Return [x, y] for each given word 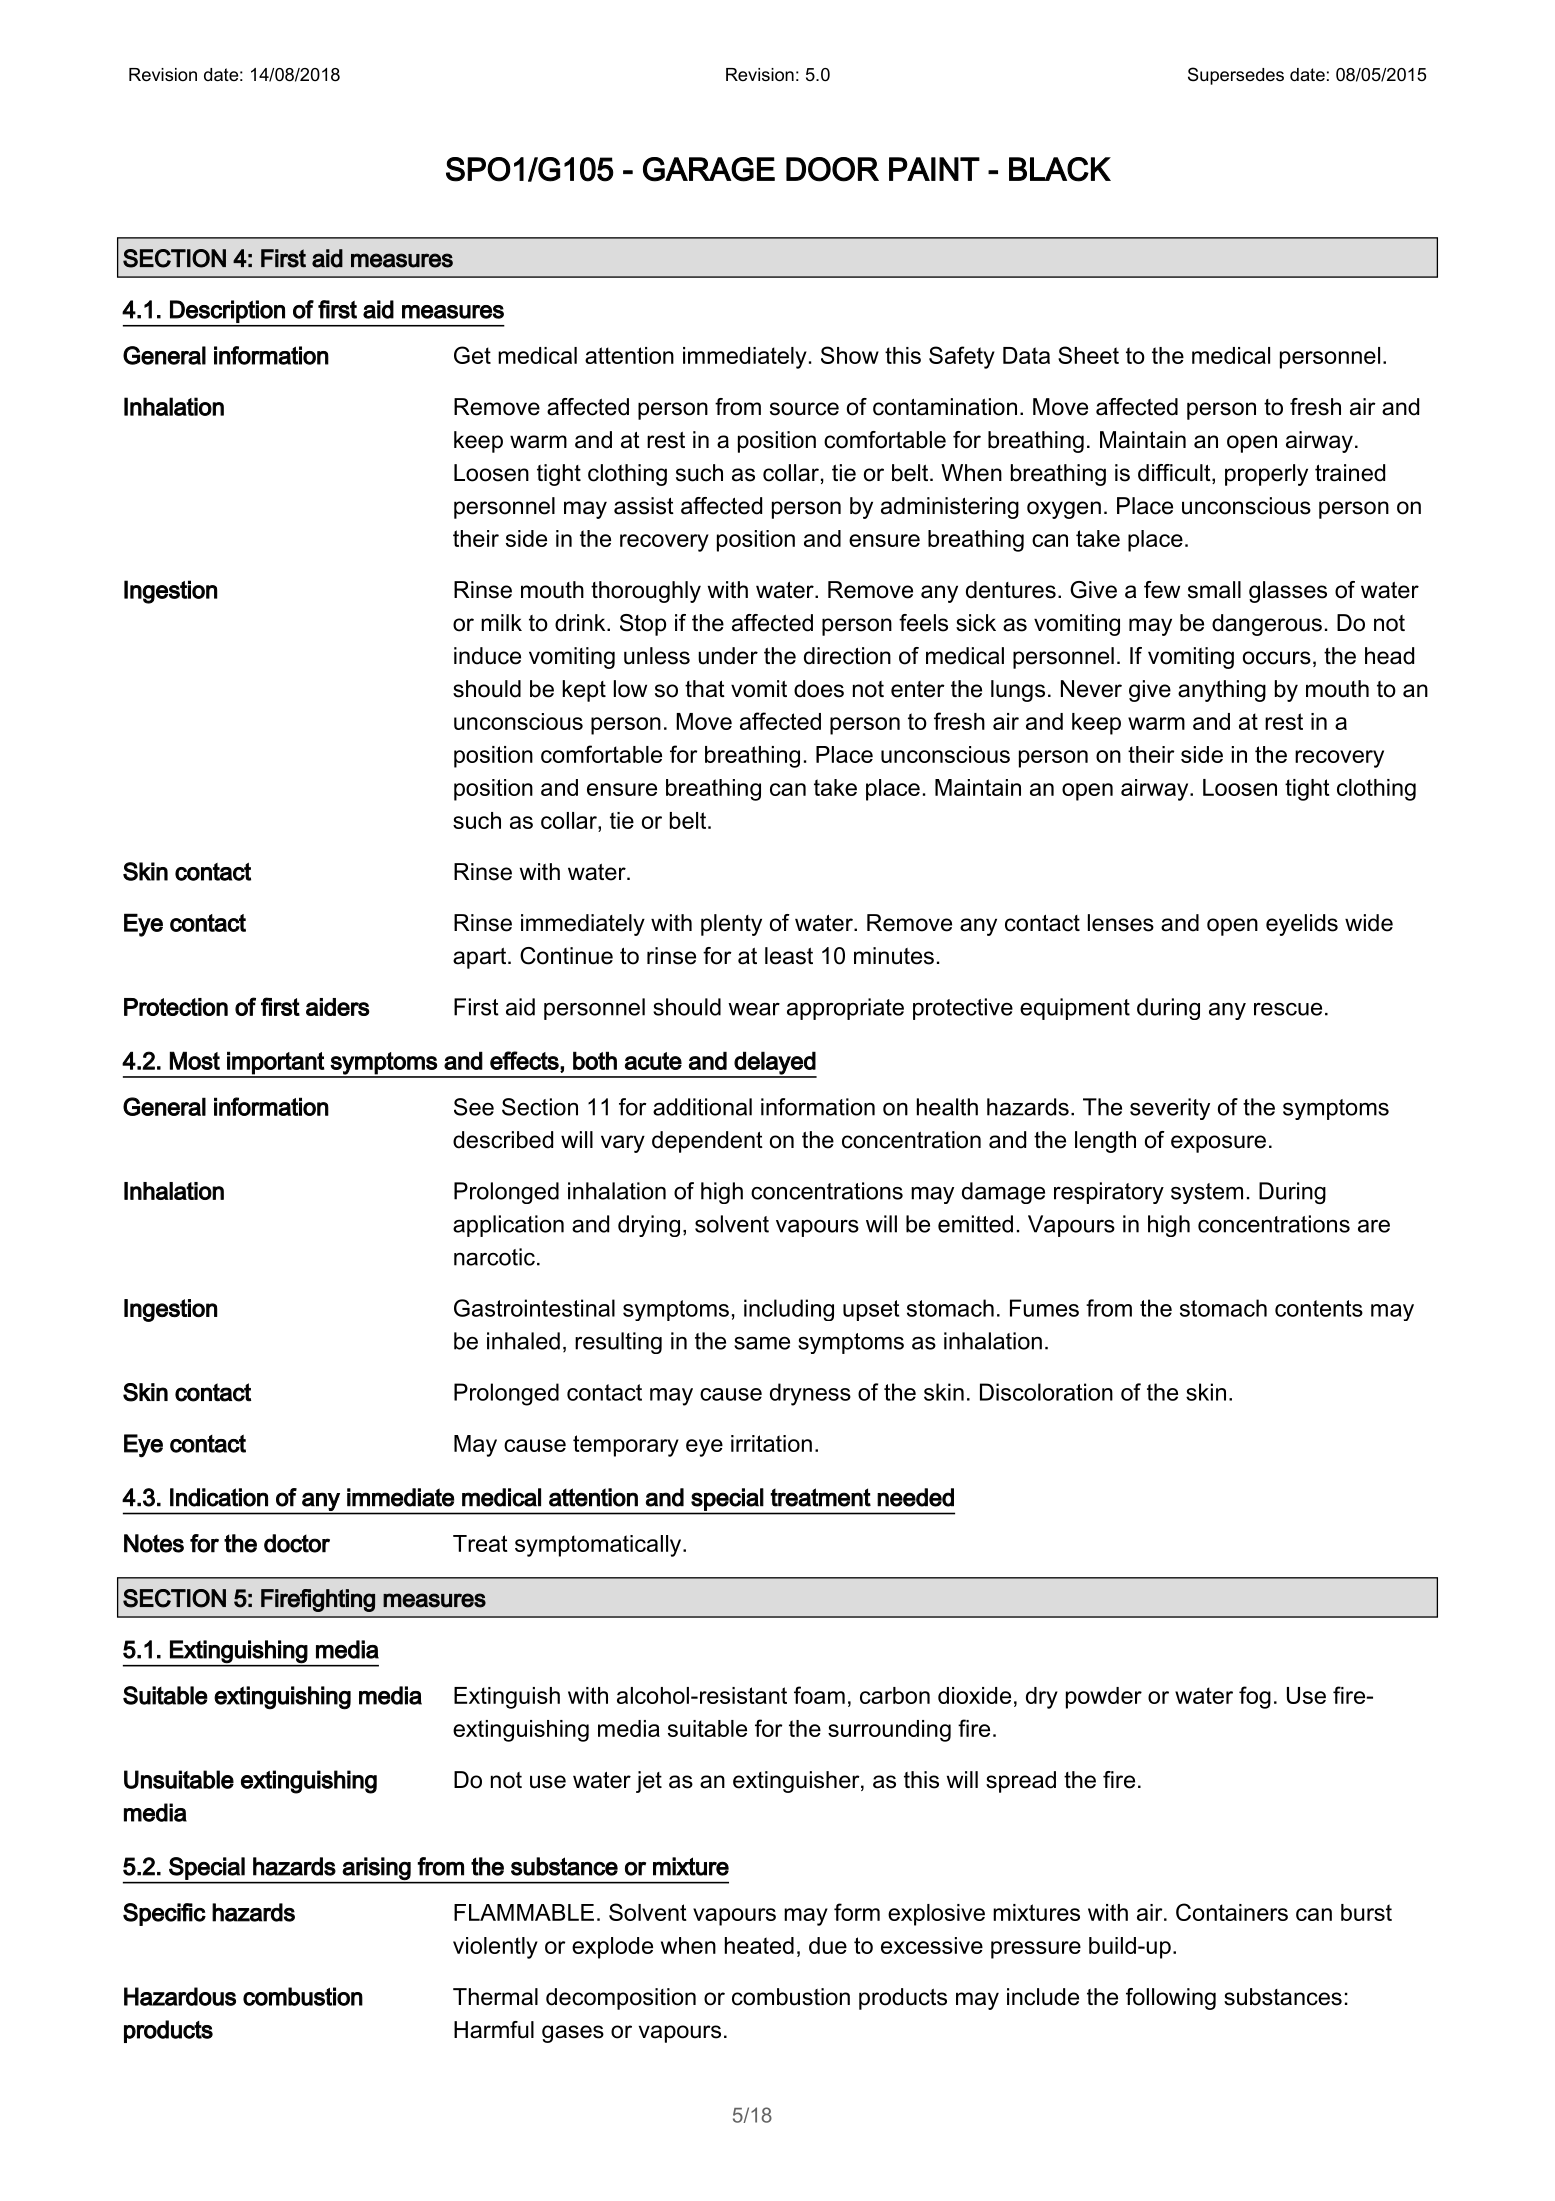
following [1171, 1999]
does [819, 689]
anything [1222, 691]
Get [472, 355]
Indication [219, 1497]
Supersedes [1236, 76]
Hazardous [180, 1996]
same [762, 1343]
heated [759, 1945]
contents [1319, 1308]
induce [487, 656]
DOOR [832, 169]
